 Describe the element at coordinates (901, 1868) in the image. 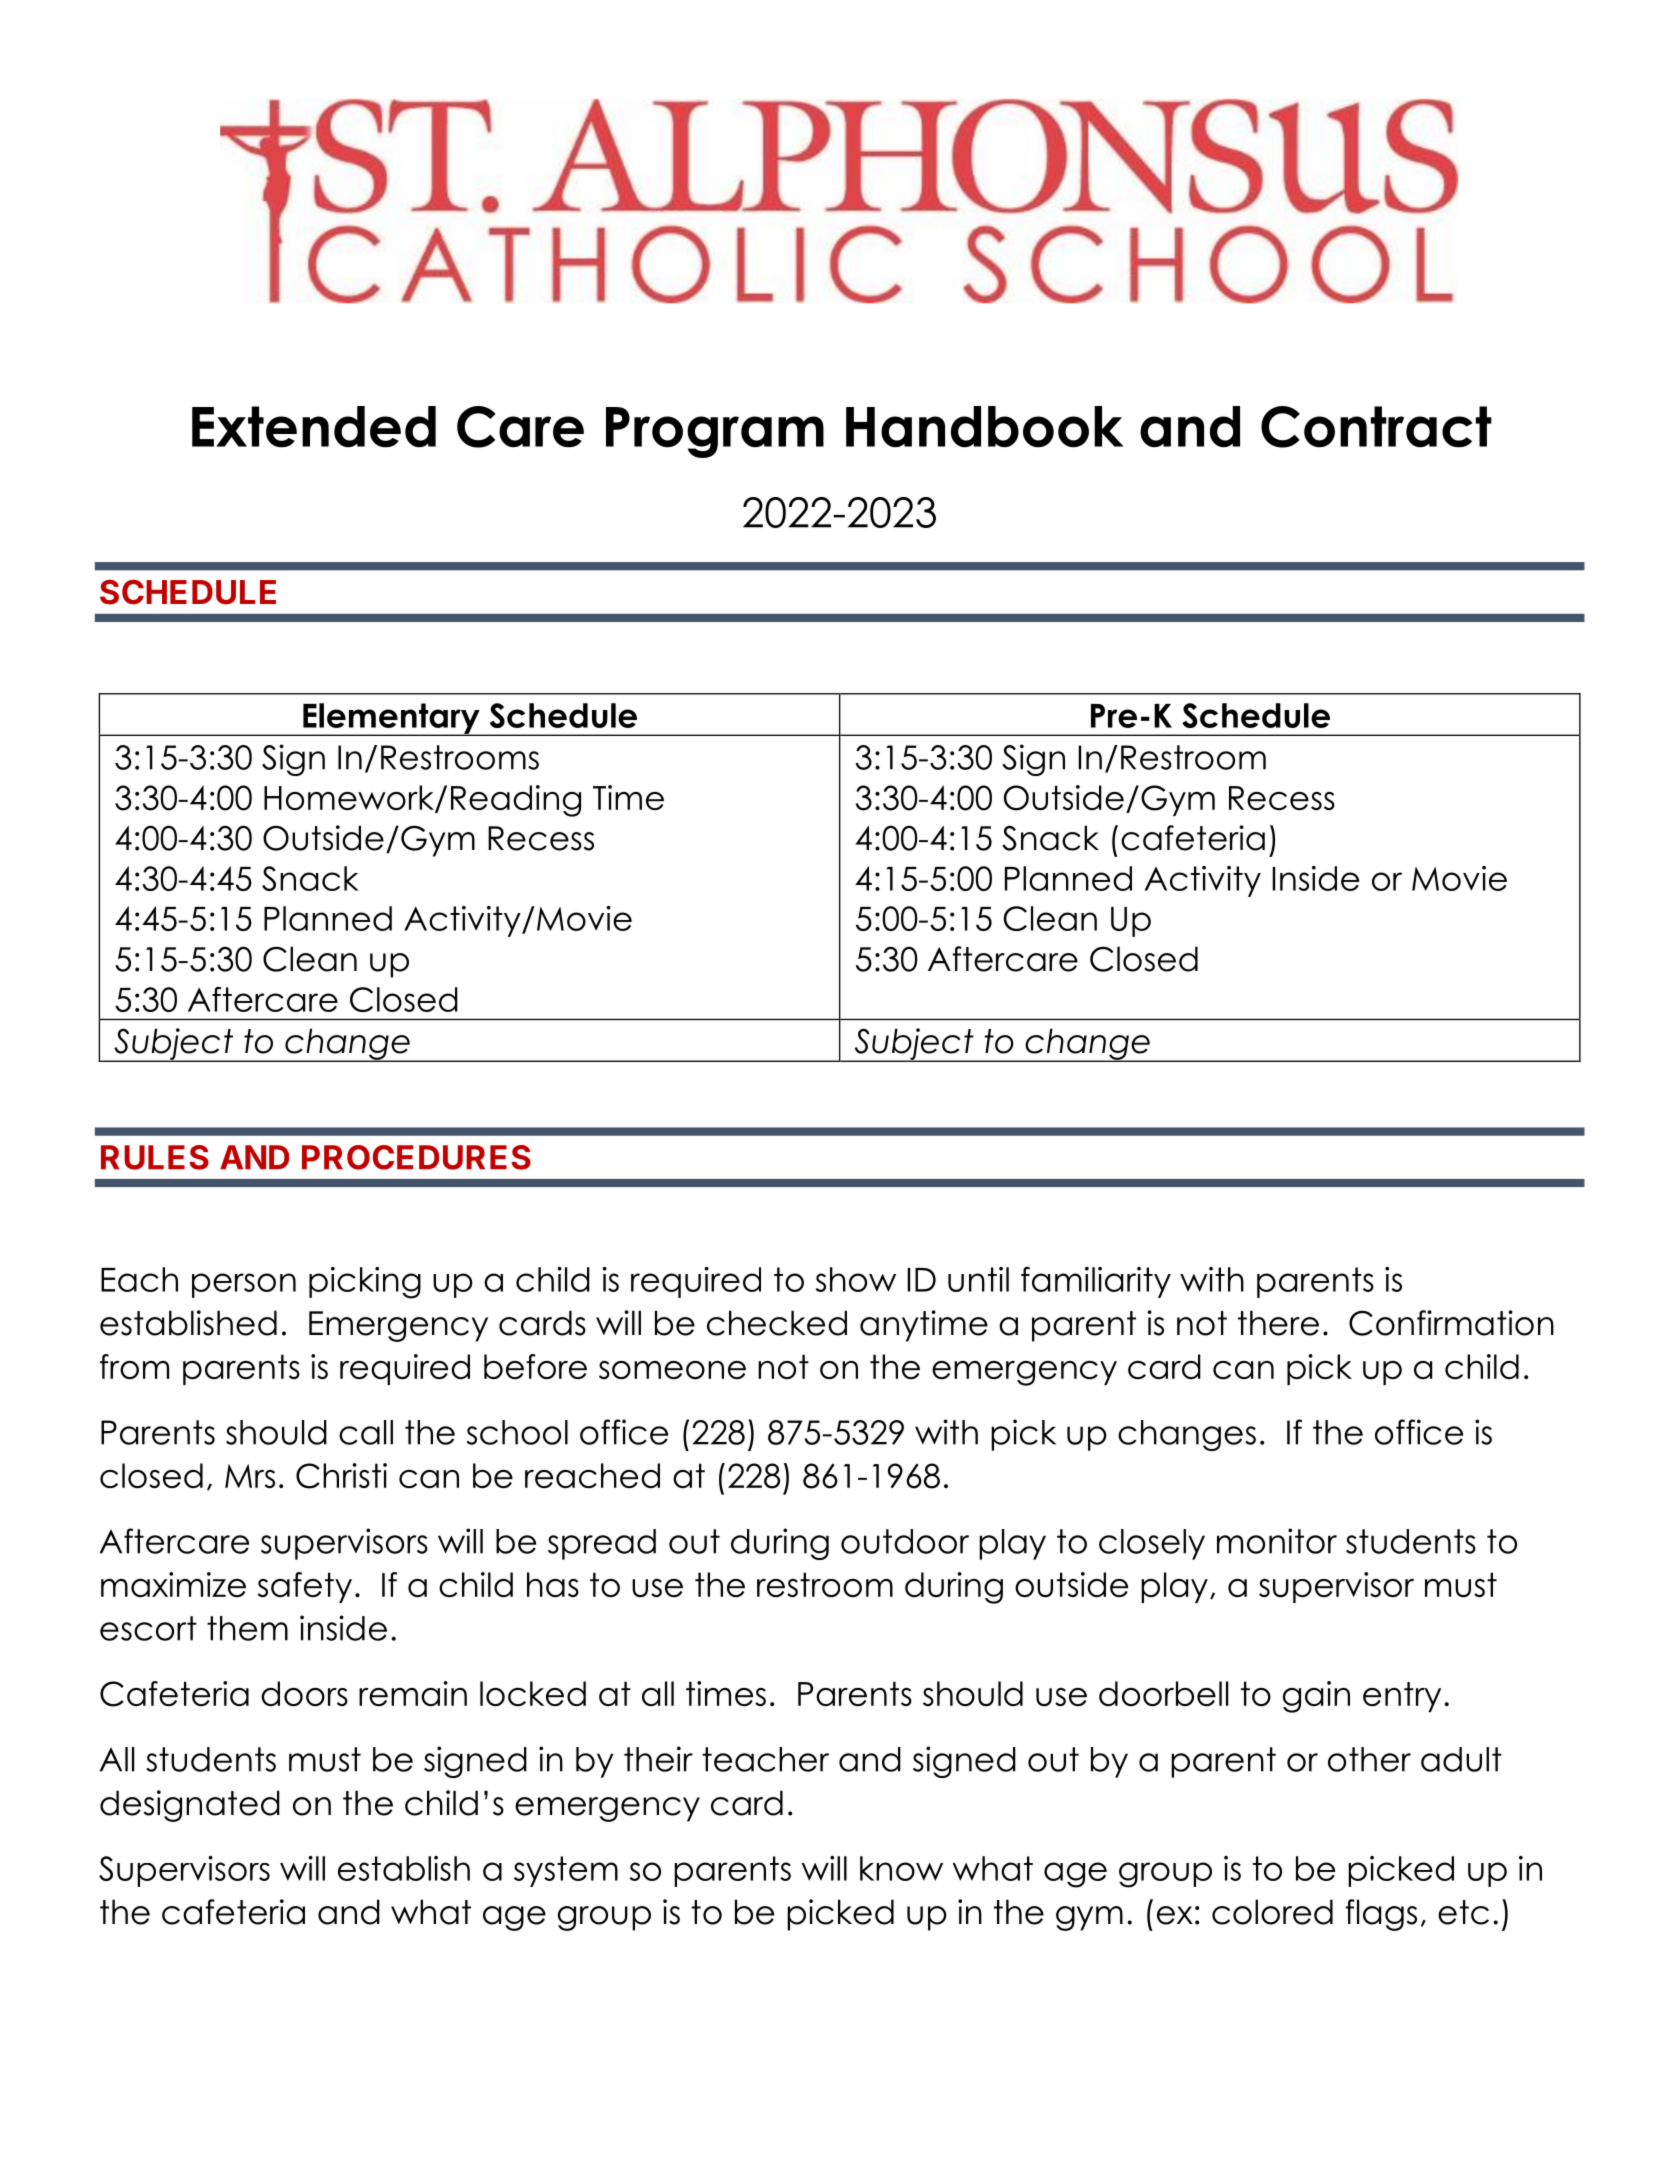

I see `know` at that location.
